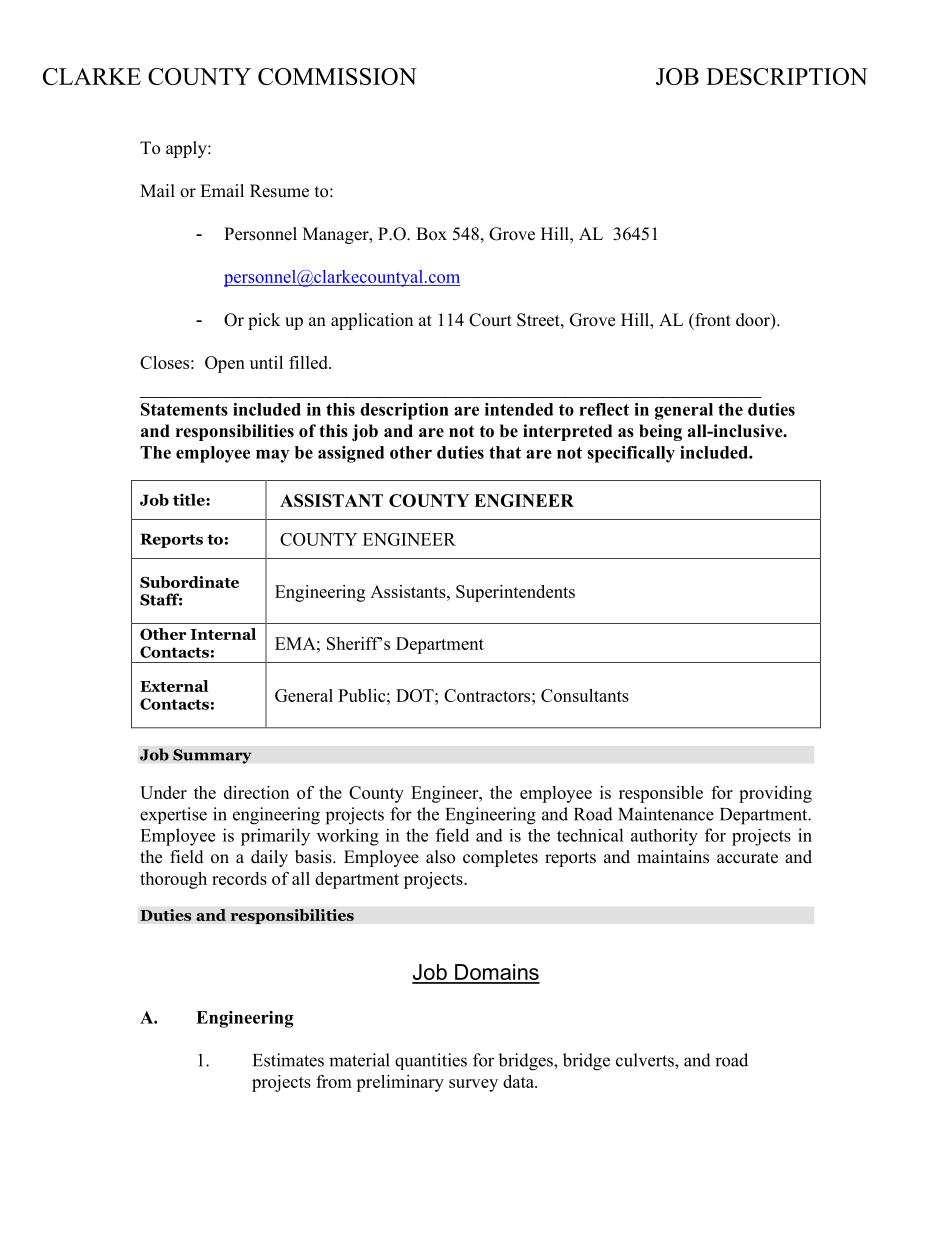  I want to click on survey, so click(473, 1085).
